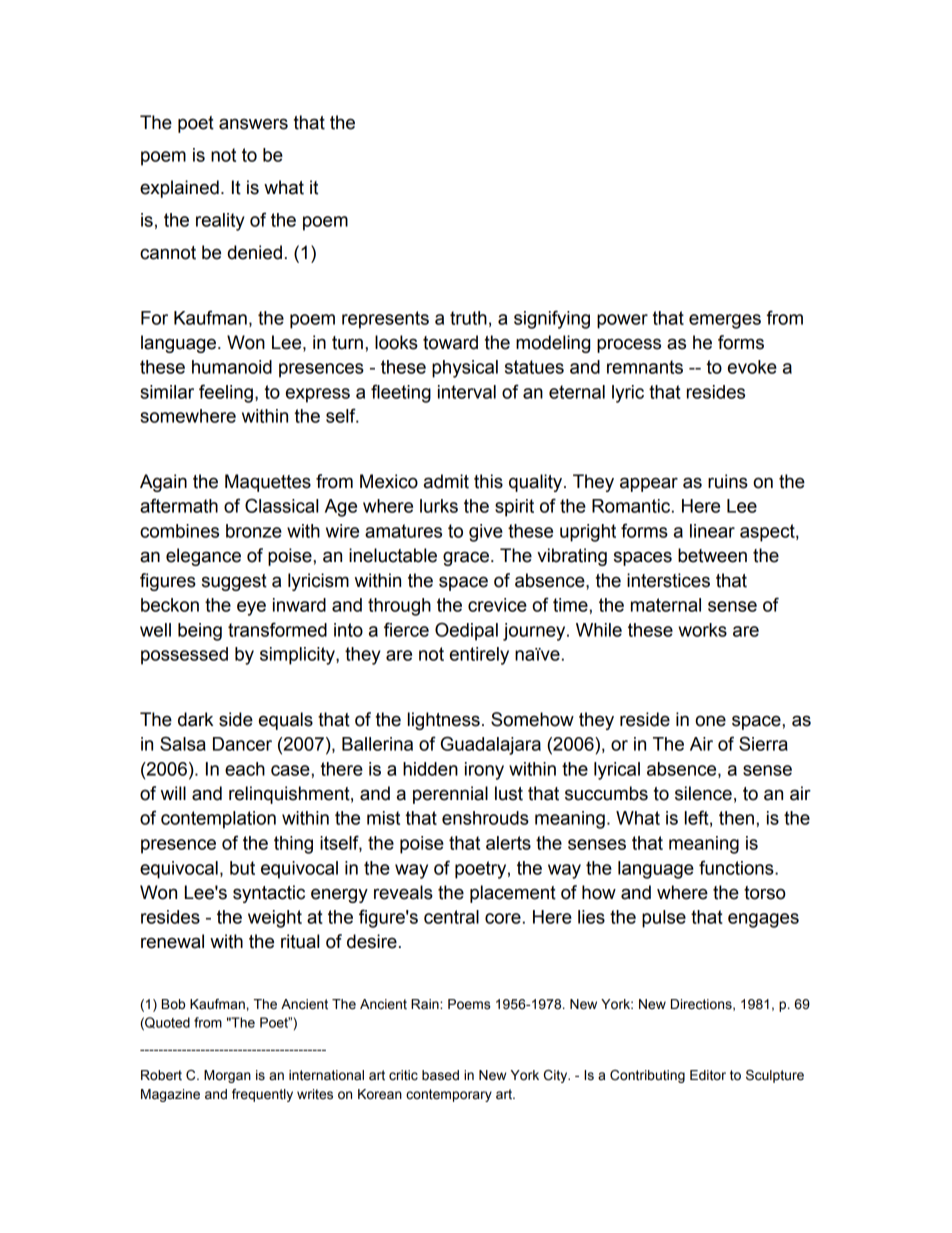 The width and height of the document is (952, 1233). What do you see at coordinates (725, 321) in the document?
I see `emerges` at bounding box center [725, 321].
